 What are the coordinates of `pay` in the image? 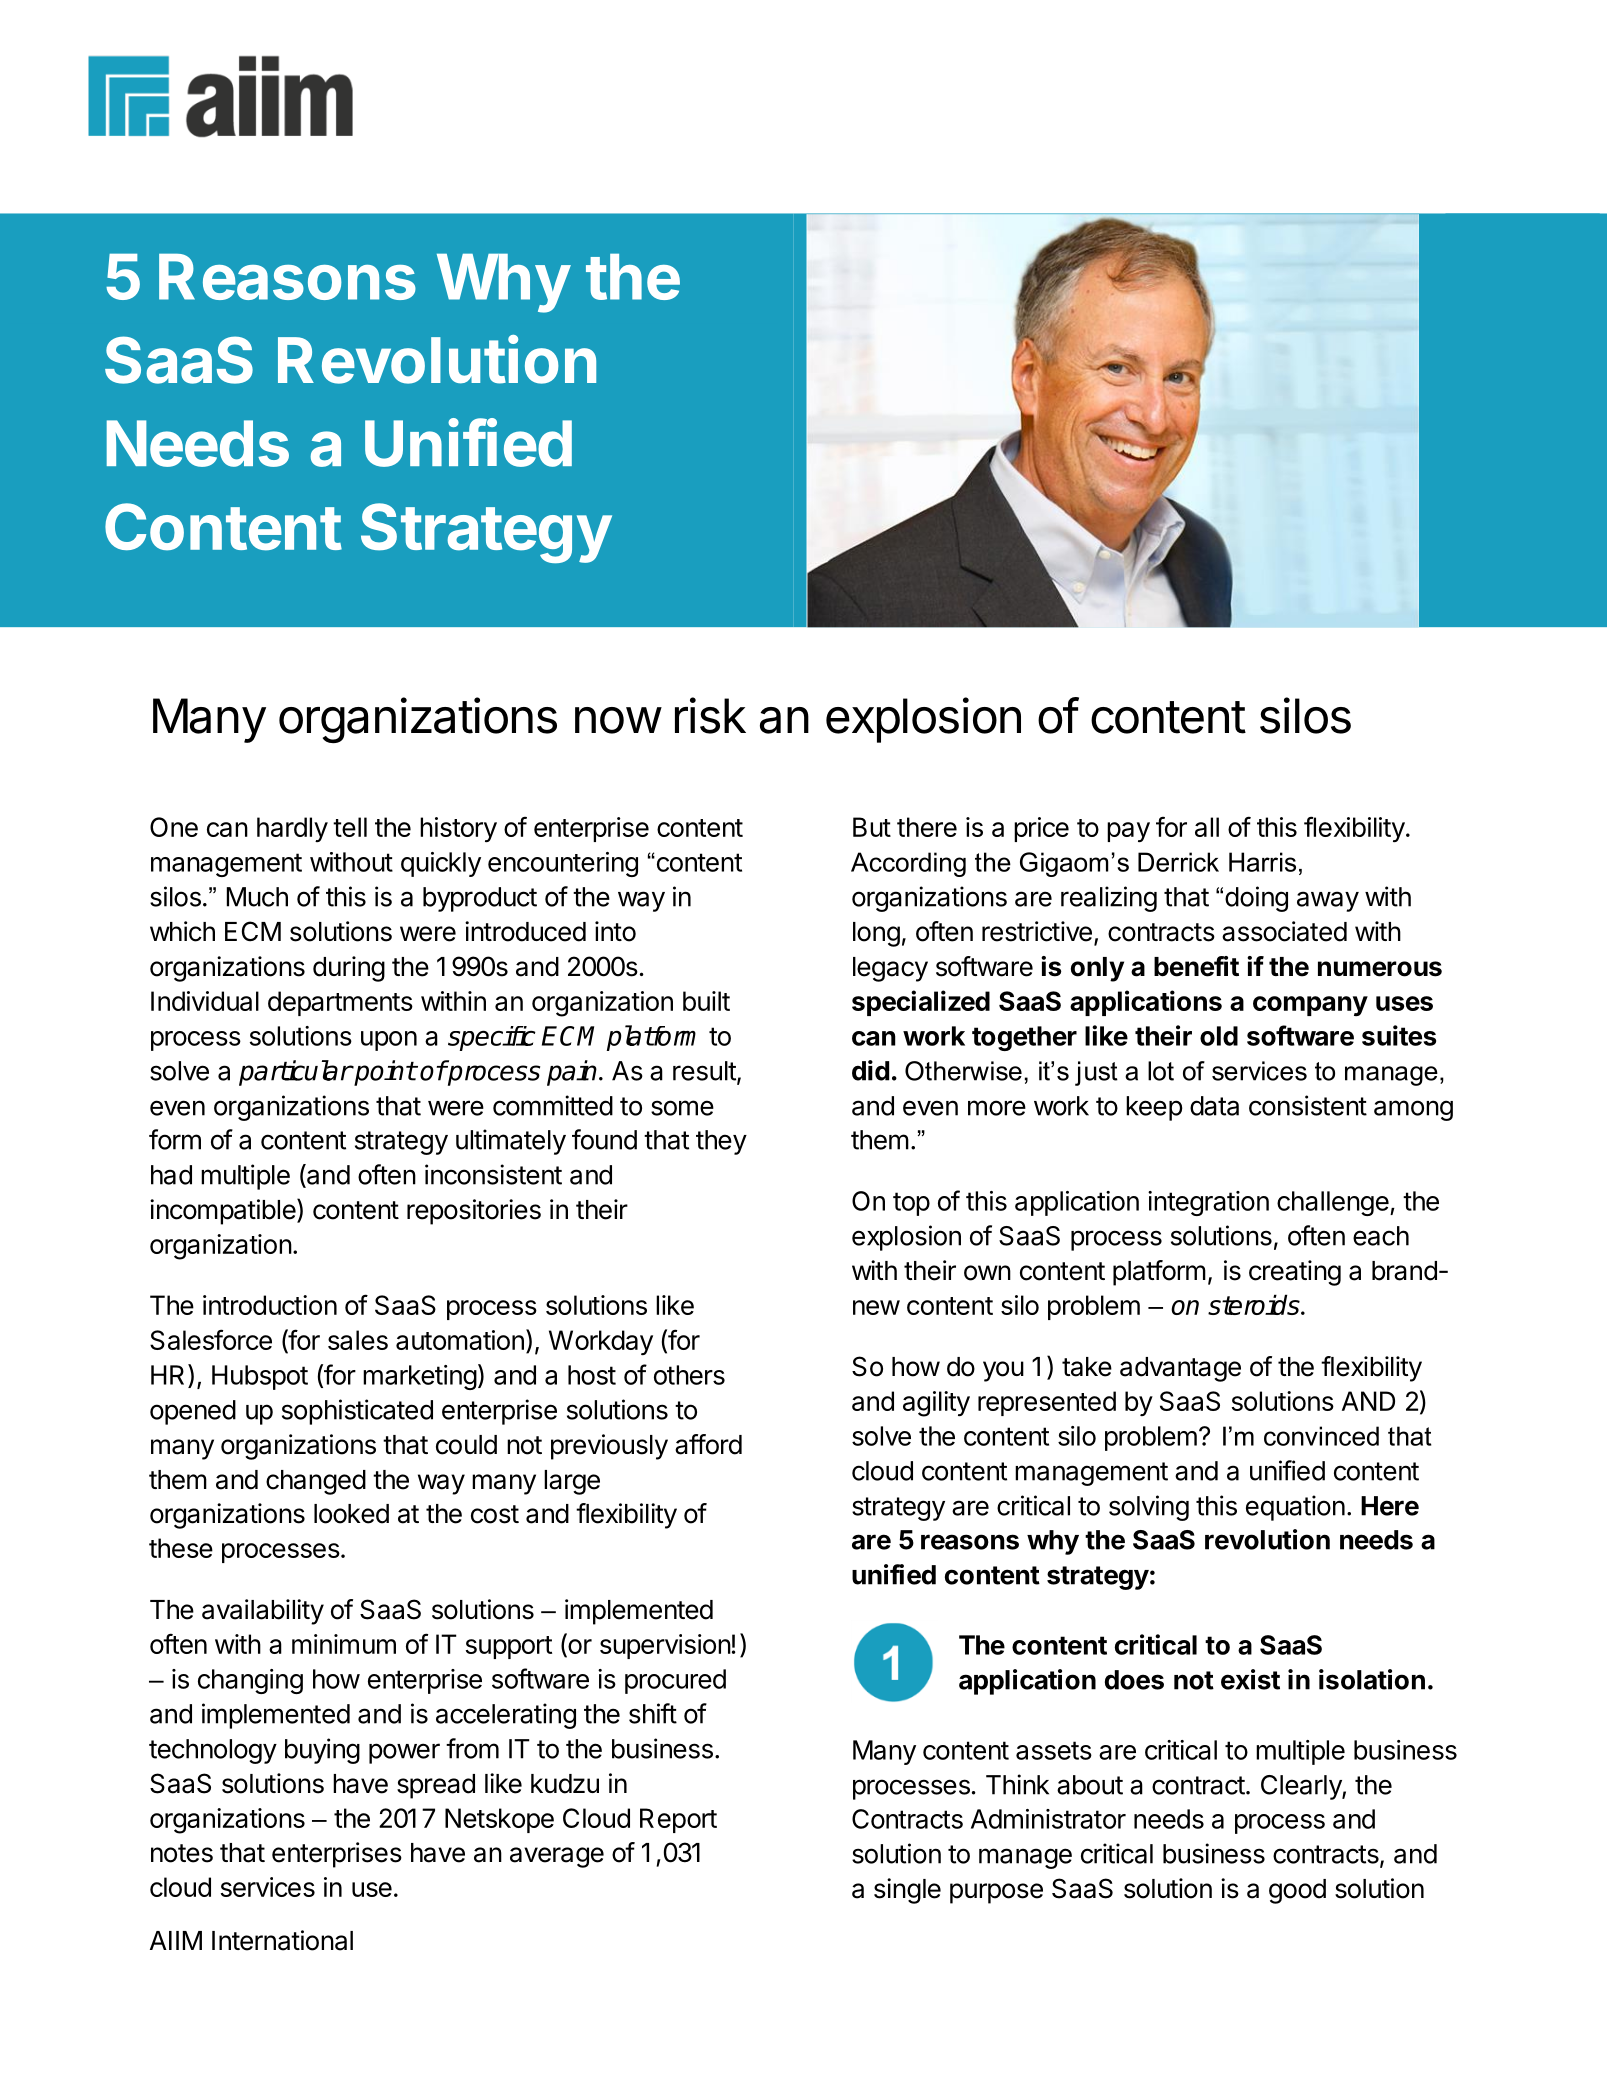 It's located at (1128, 832).
